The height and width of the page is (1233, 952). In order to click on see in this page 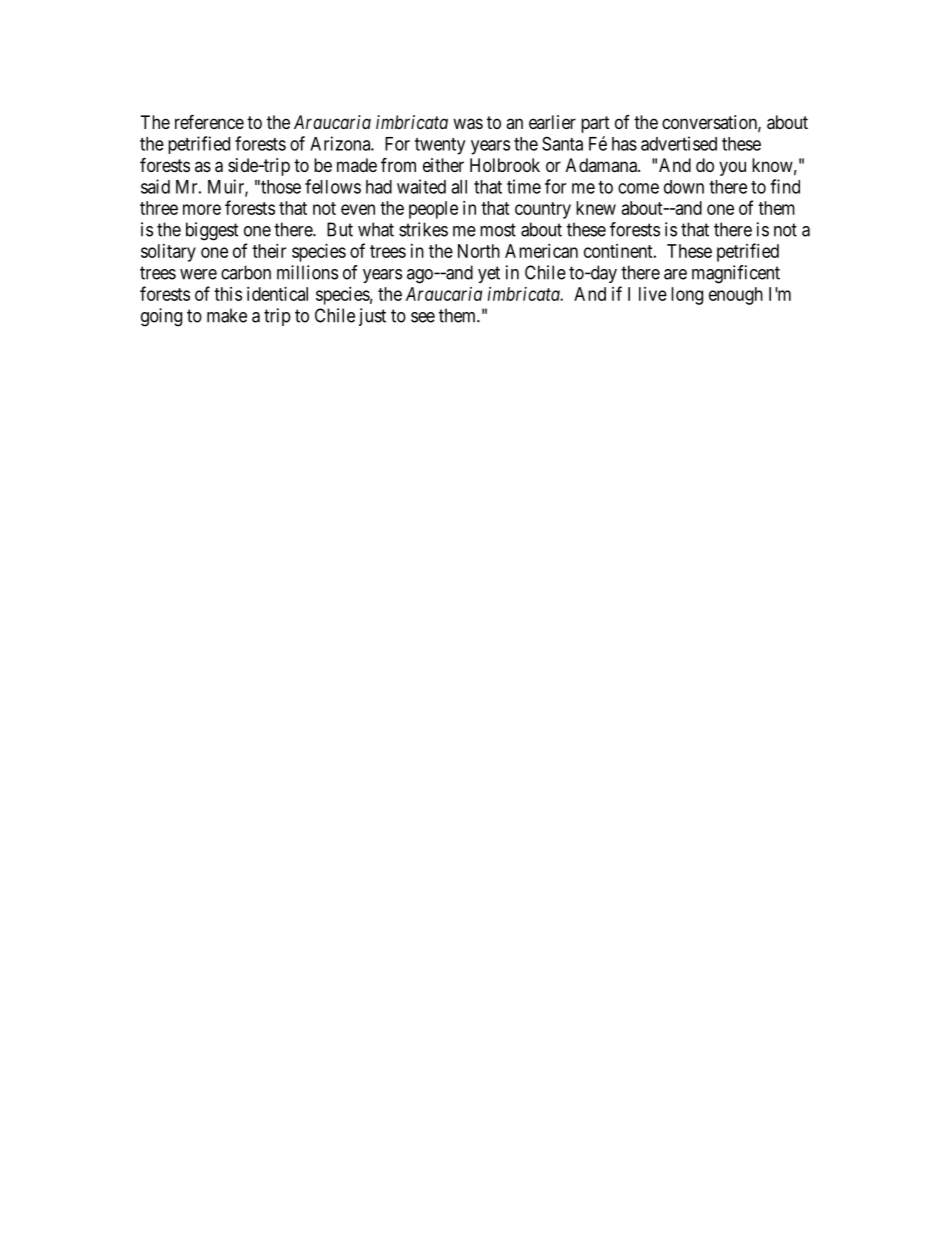, I will do `click(423, 317)`.
